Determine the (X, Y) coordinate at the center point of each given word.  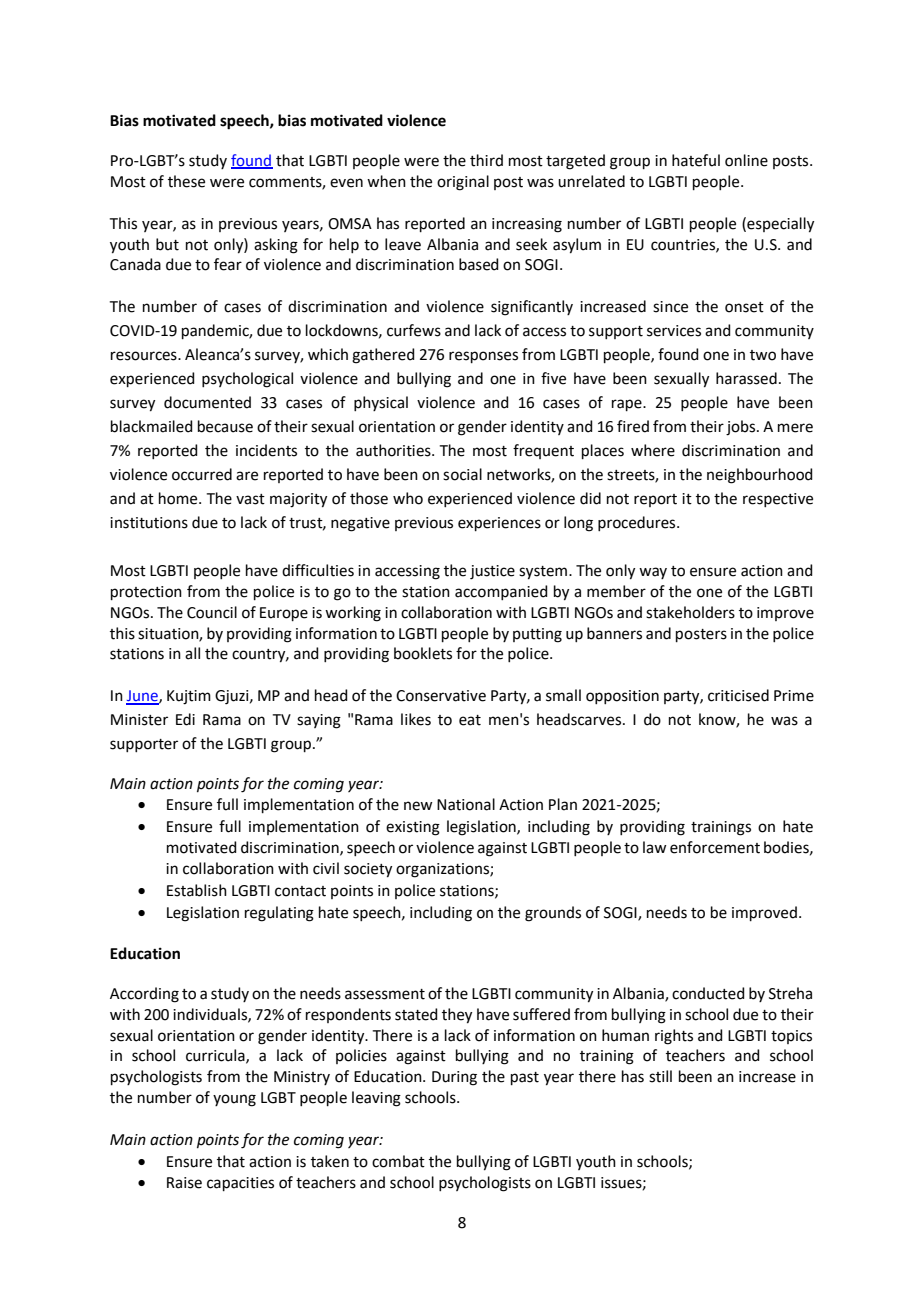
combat (398, 1161)
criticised (738, 695)
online (746, 160)
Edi (185, 719)
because (225, 426)
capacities (240, 1184)
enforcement (715, 847)
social (462, 474)
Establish (197, 890)
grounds (553, 914)
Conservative (441, 696)
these (186, 181)
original (463, 183)
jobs (742, 428)
